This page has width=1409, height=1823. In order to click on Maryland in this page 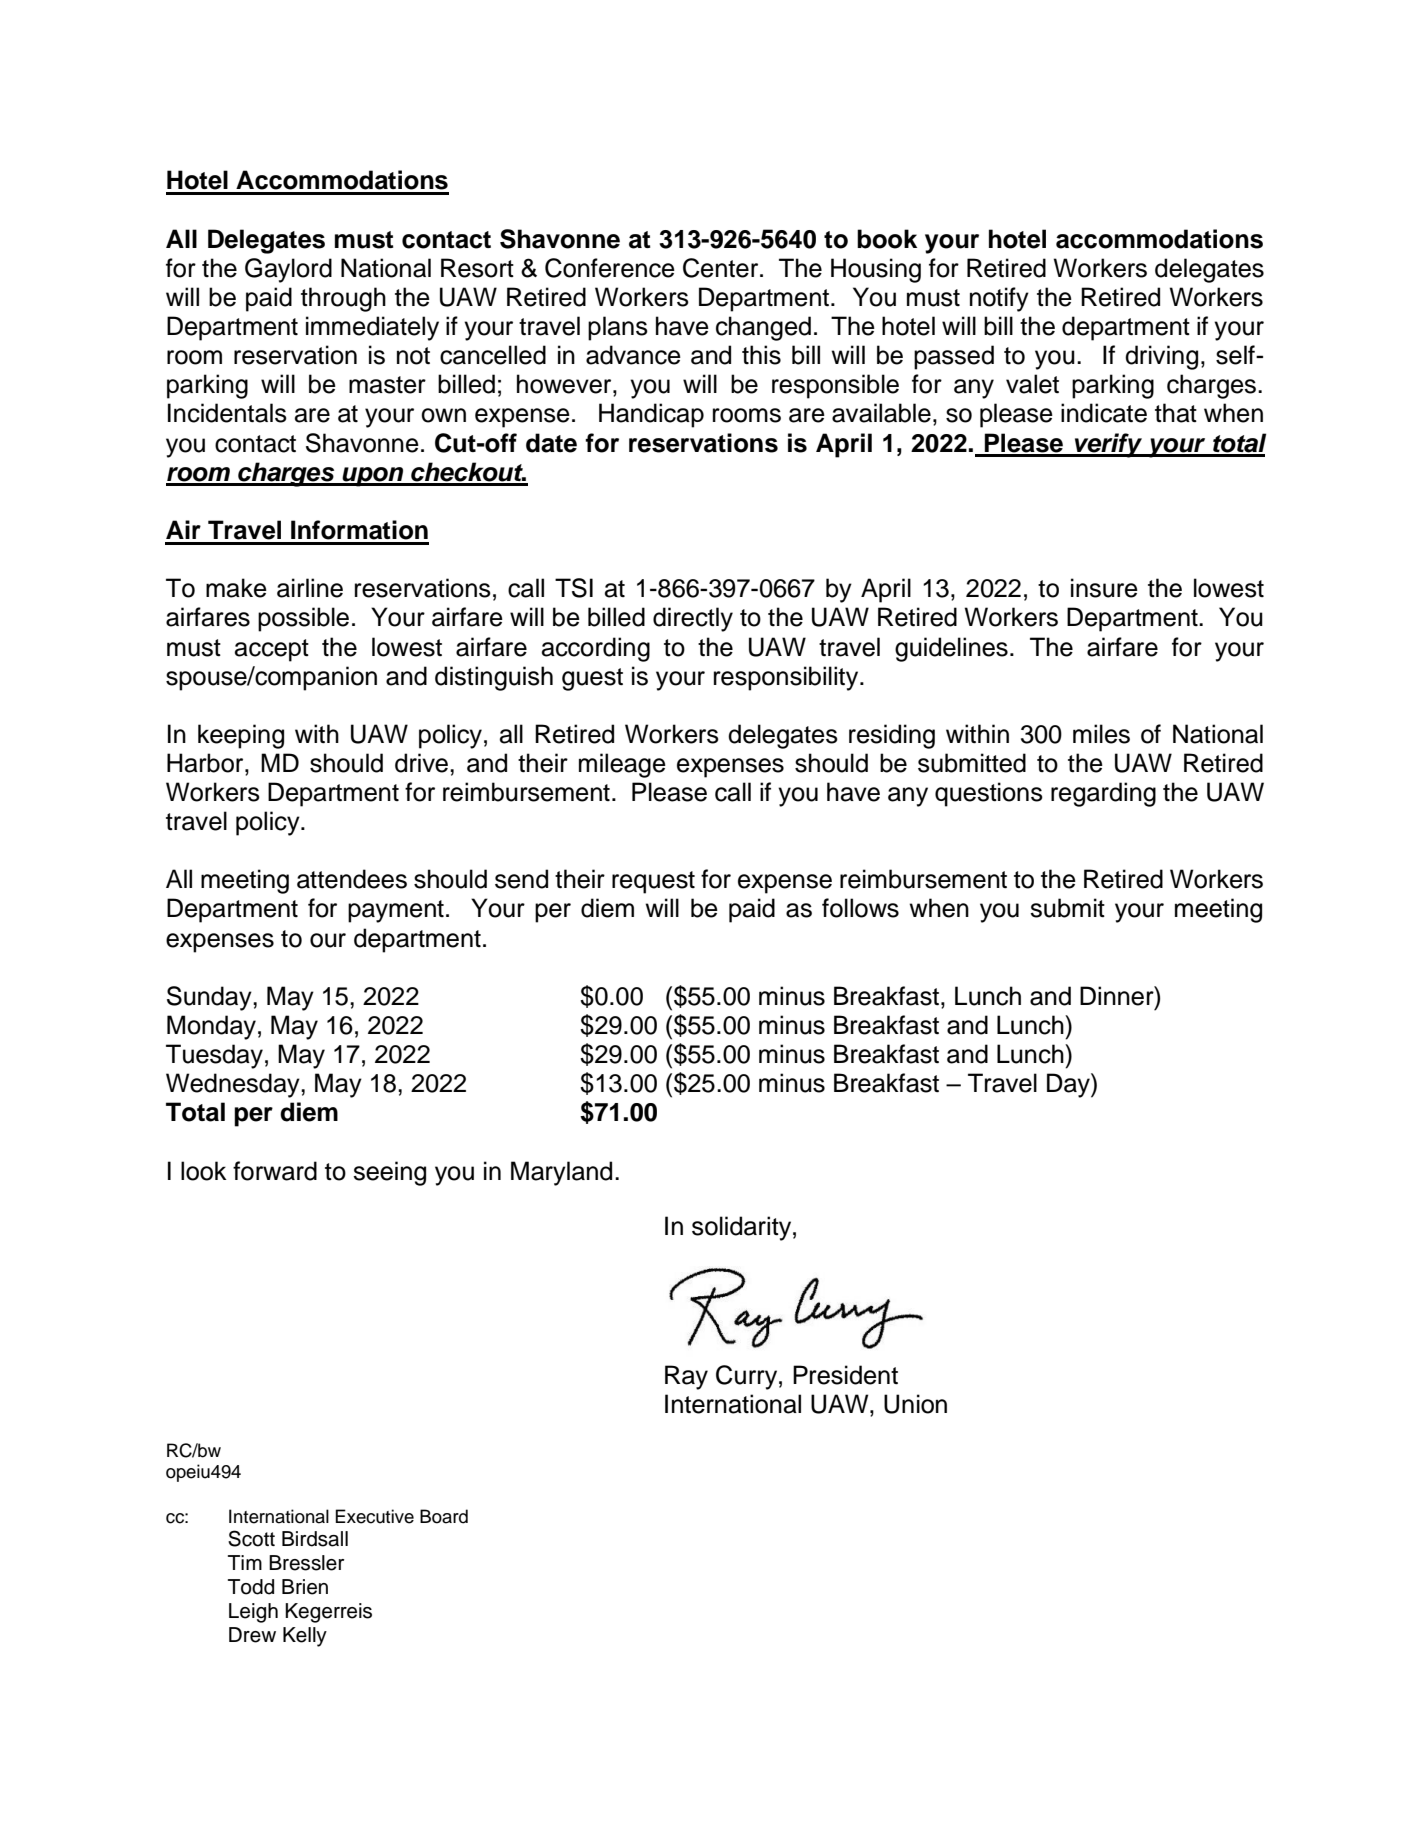, I will do `click(561, 1173)`.
